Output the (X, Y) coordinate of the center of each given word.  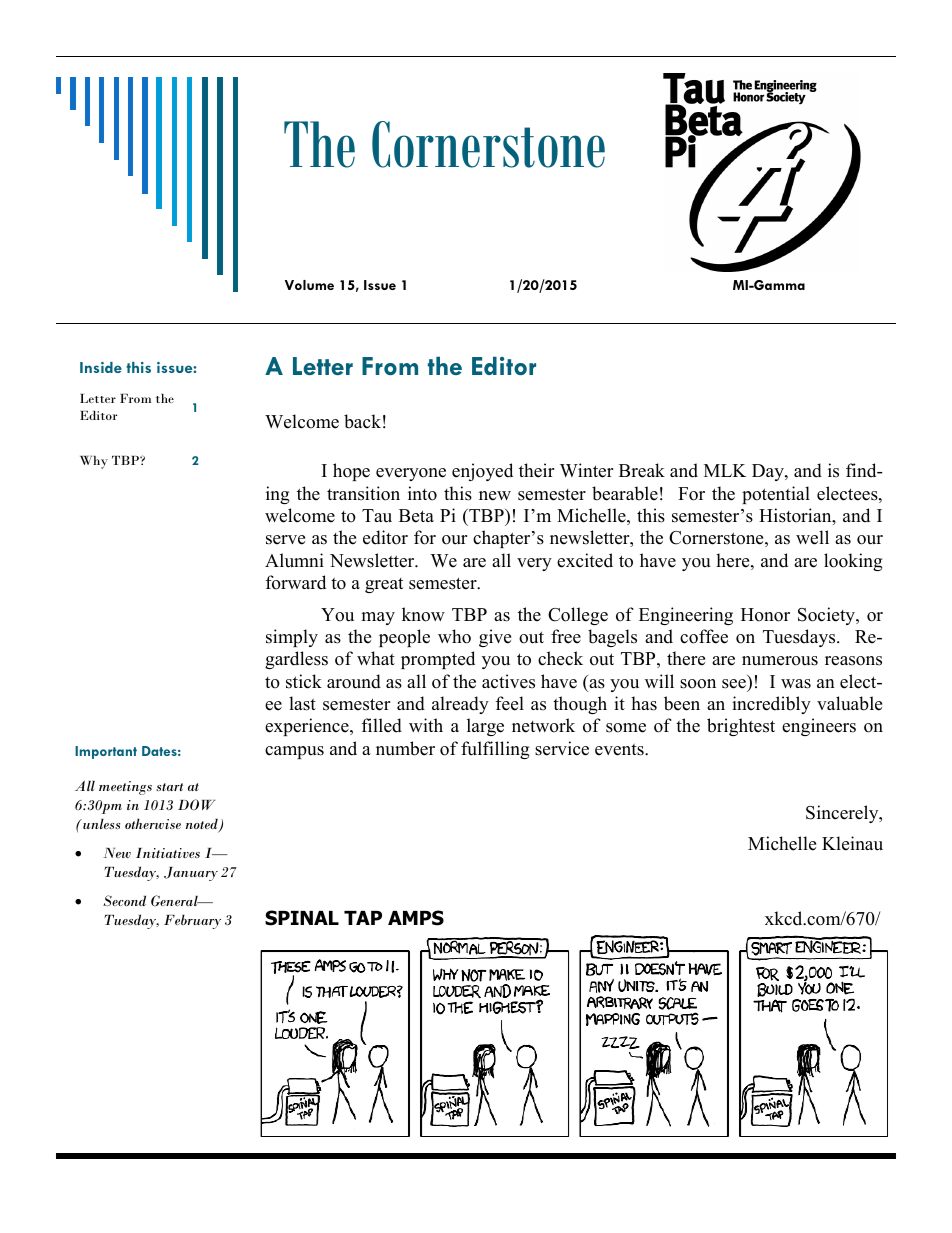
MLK (725, 470)
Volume (309, 285)
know (423, 614)
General (175, 900)
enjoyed (482, 472)
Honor (765, 615)
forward (296, 582)
